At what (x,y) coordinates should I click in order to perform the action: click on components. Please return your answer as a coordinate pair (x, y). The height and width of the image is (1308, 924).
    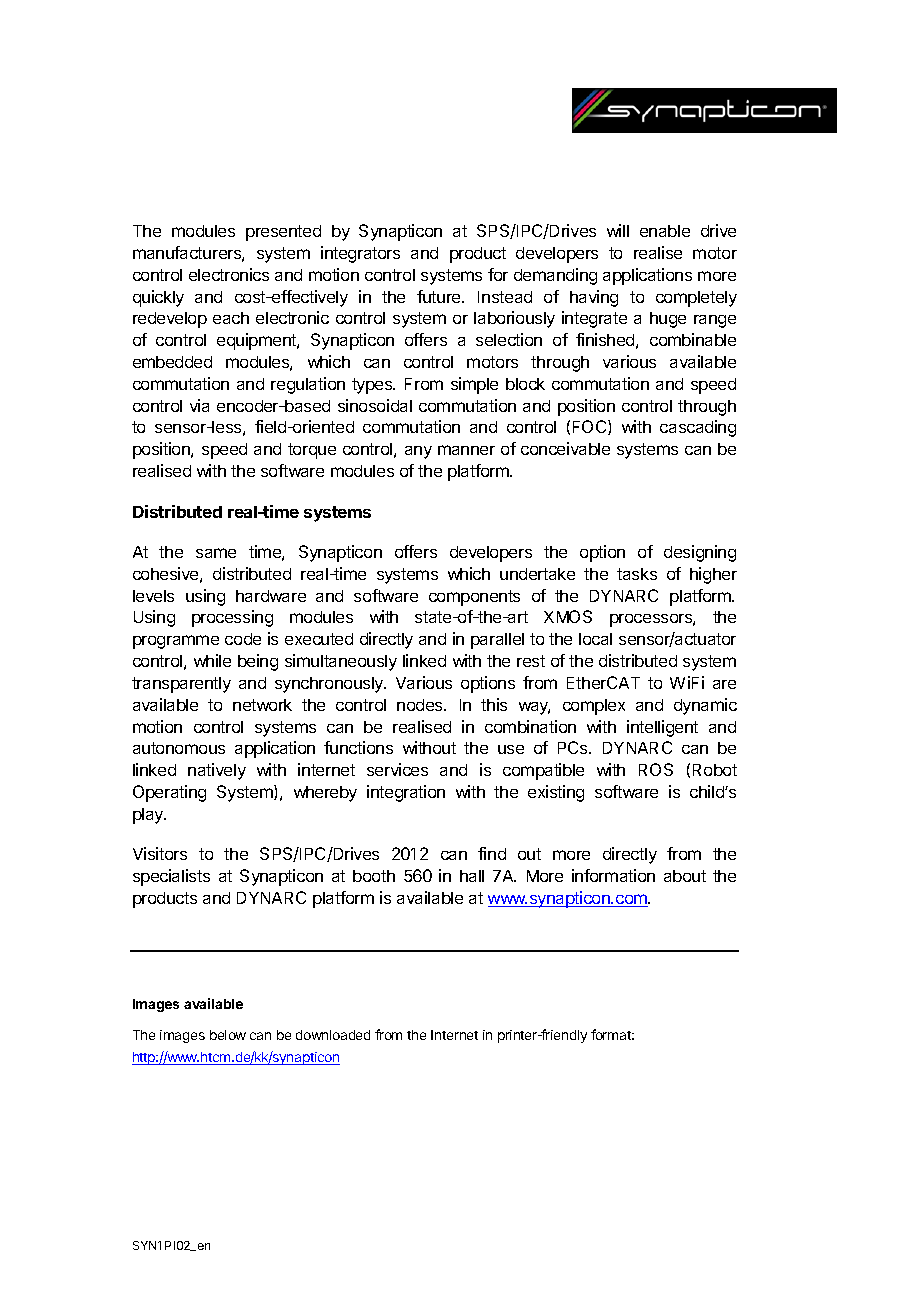
    Looking at the image, I should click on (474, 598).
